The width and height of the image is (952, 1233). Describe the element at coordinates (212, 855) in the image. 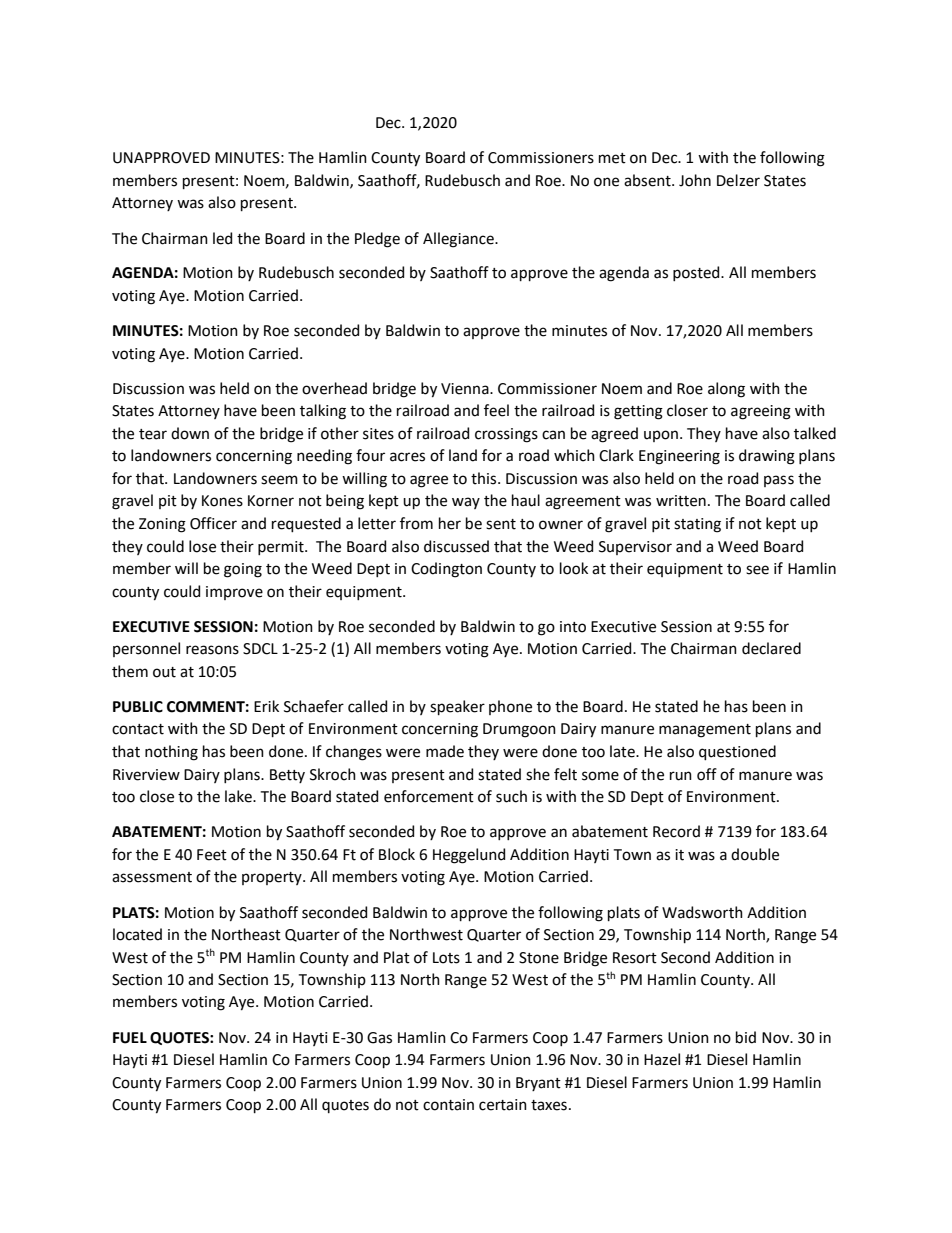

I see `Feet` at that location.
